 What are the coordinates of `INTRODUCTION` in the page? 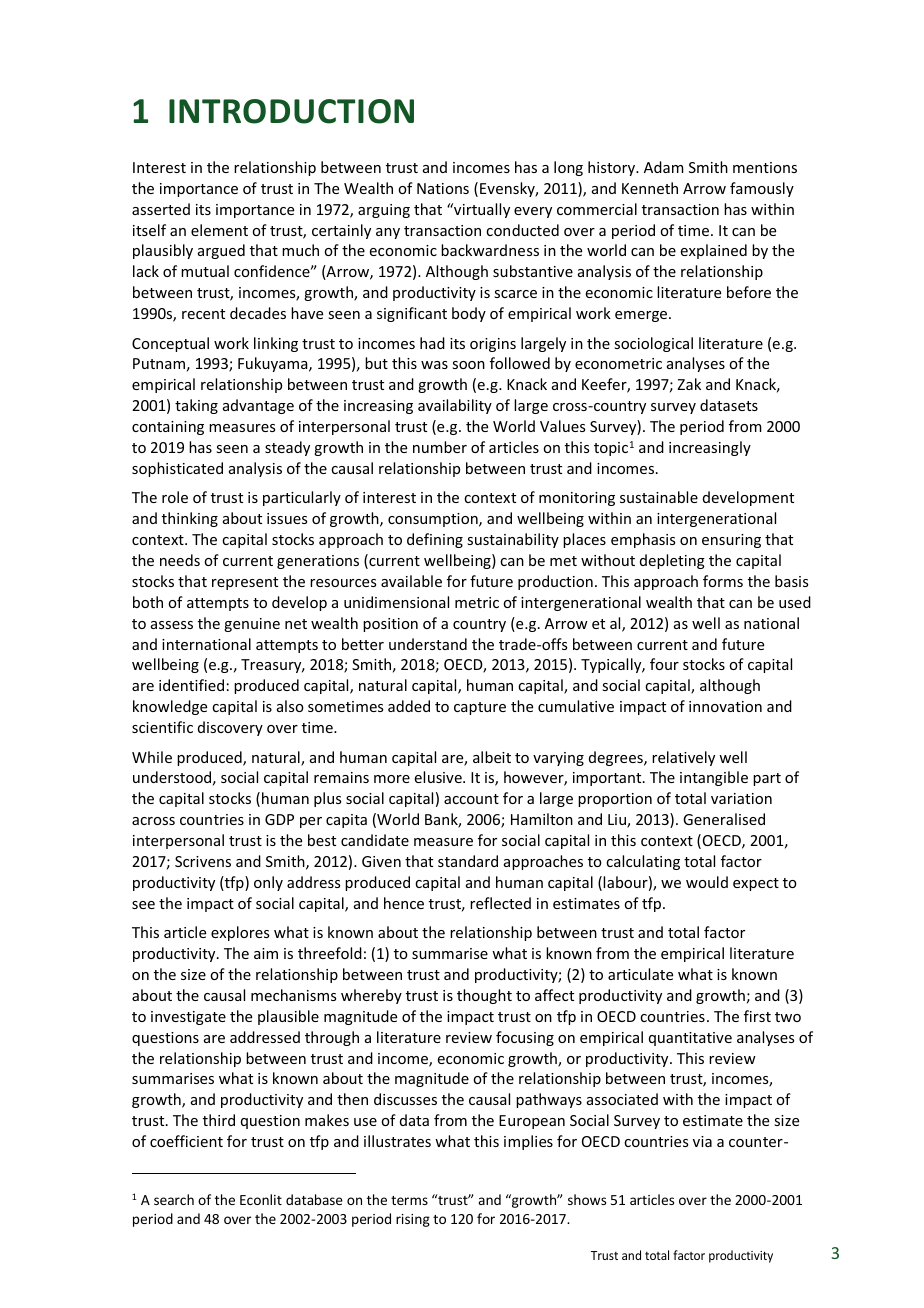 It's located at (291, 111).
